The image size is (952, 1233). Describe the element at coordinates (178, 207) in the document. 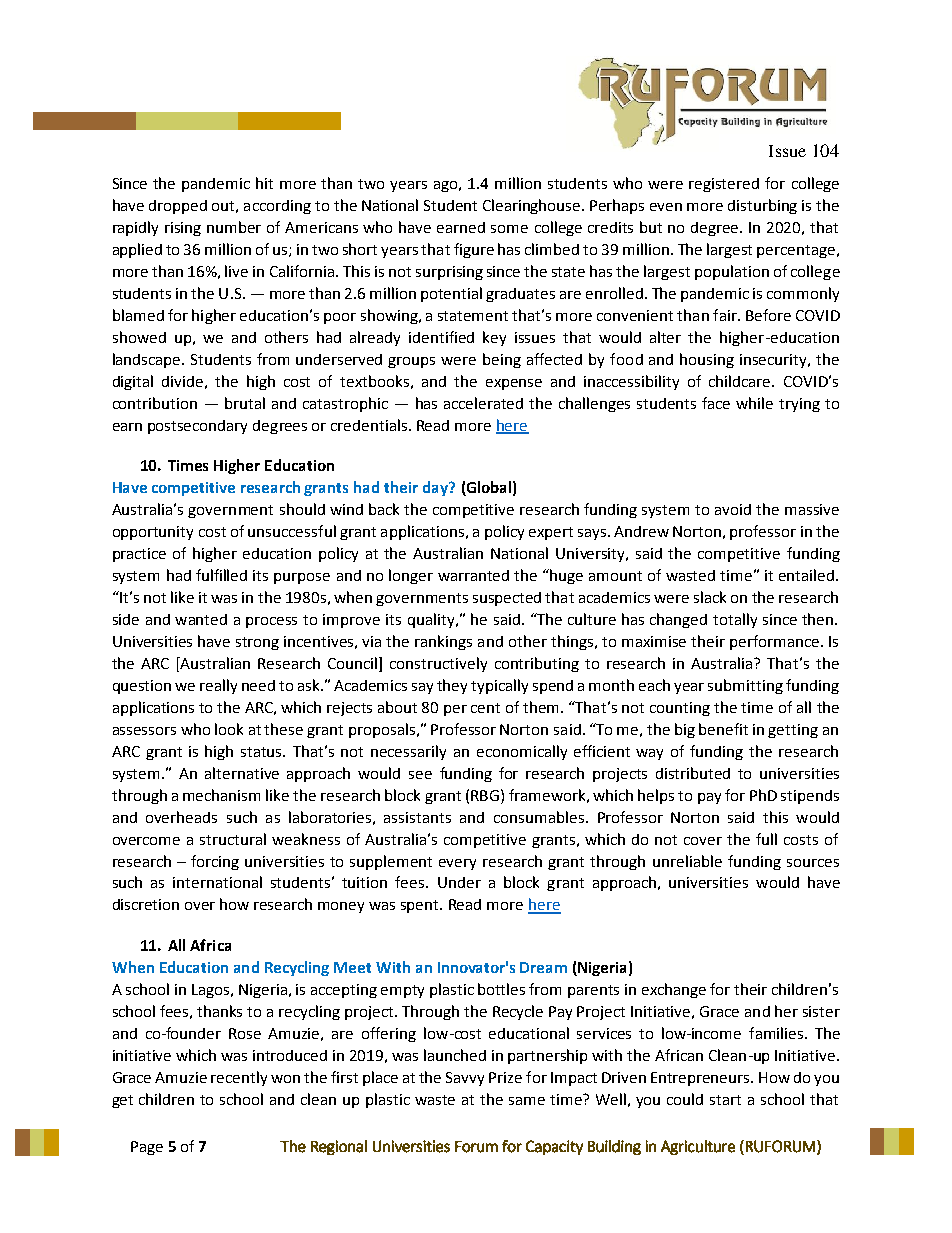

I see `dropped` at that location.
